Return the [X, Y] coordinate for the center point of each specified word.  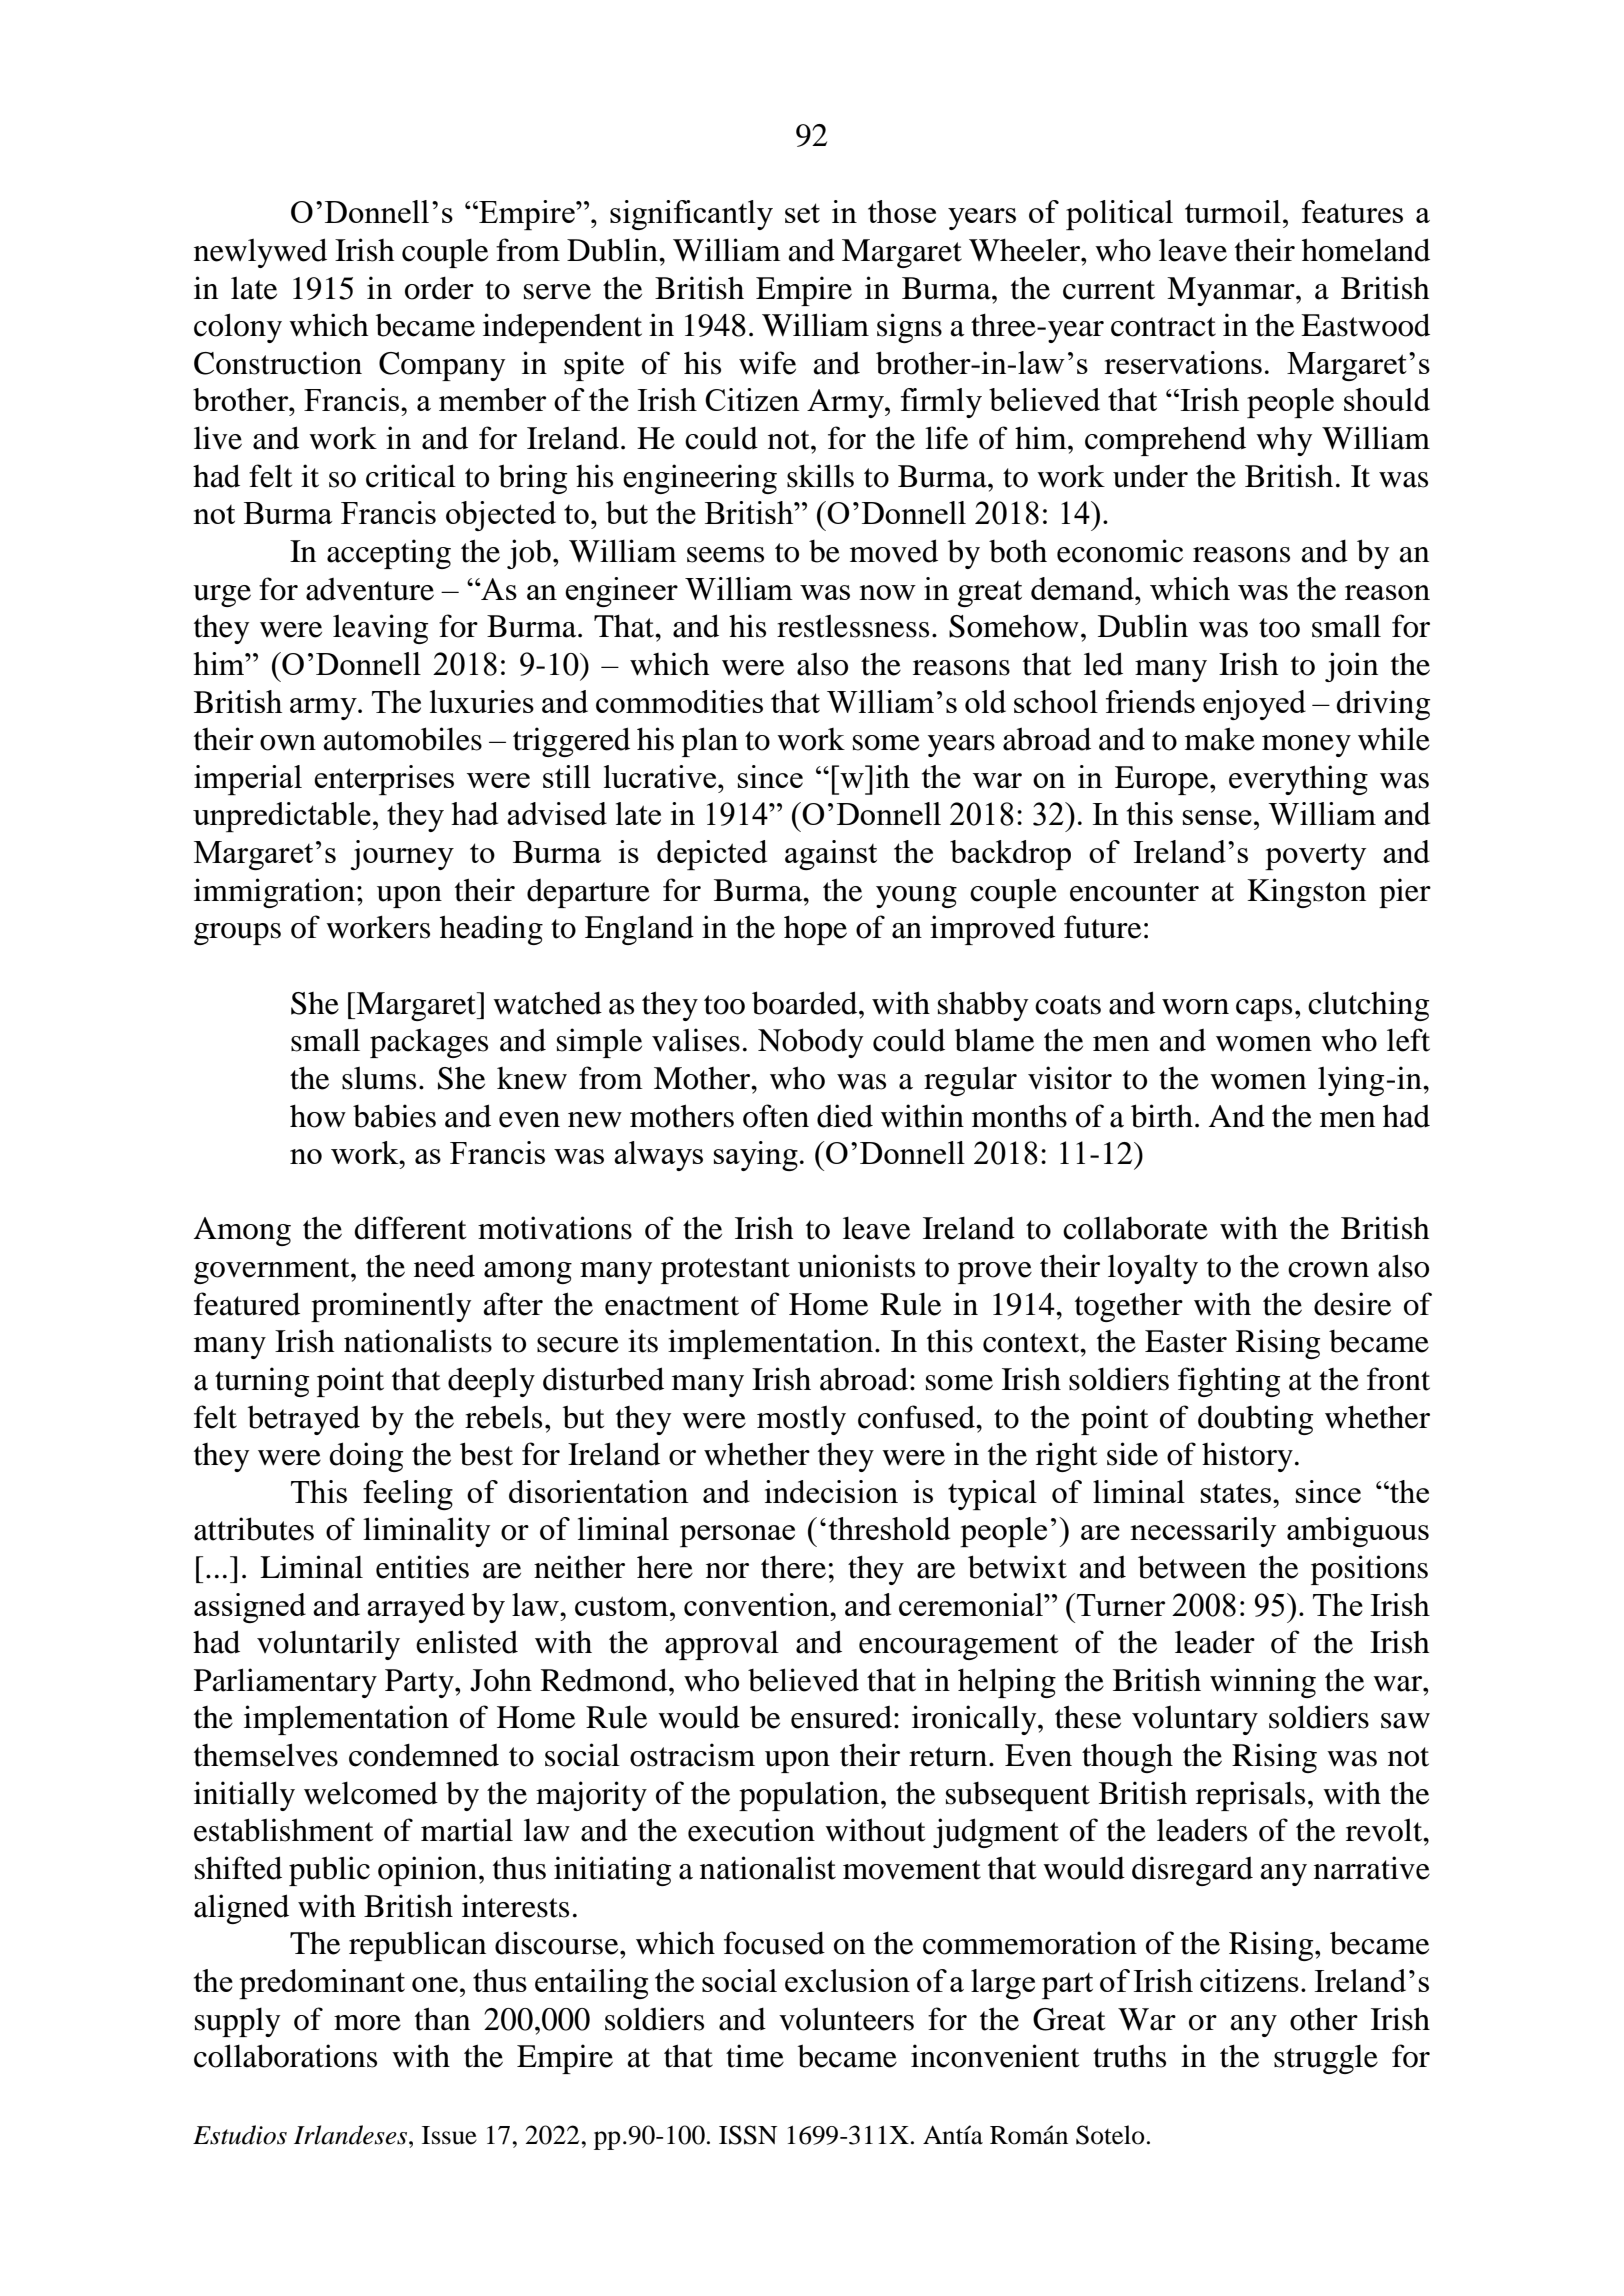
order [439, 288]
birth [1162, 1116]
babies [394, 1116]
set [802, 213]
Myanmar [1232, 291]
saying [756, 1156]
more [367, 2023]
